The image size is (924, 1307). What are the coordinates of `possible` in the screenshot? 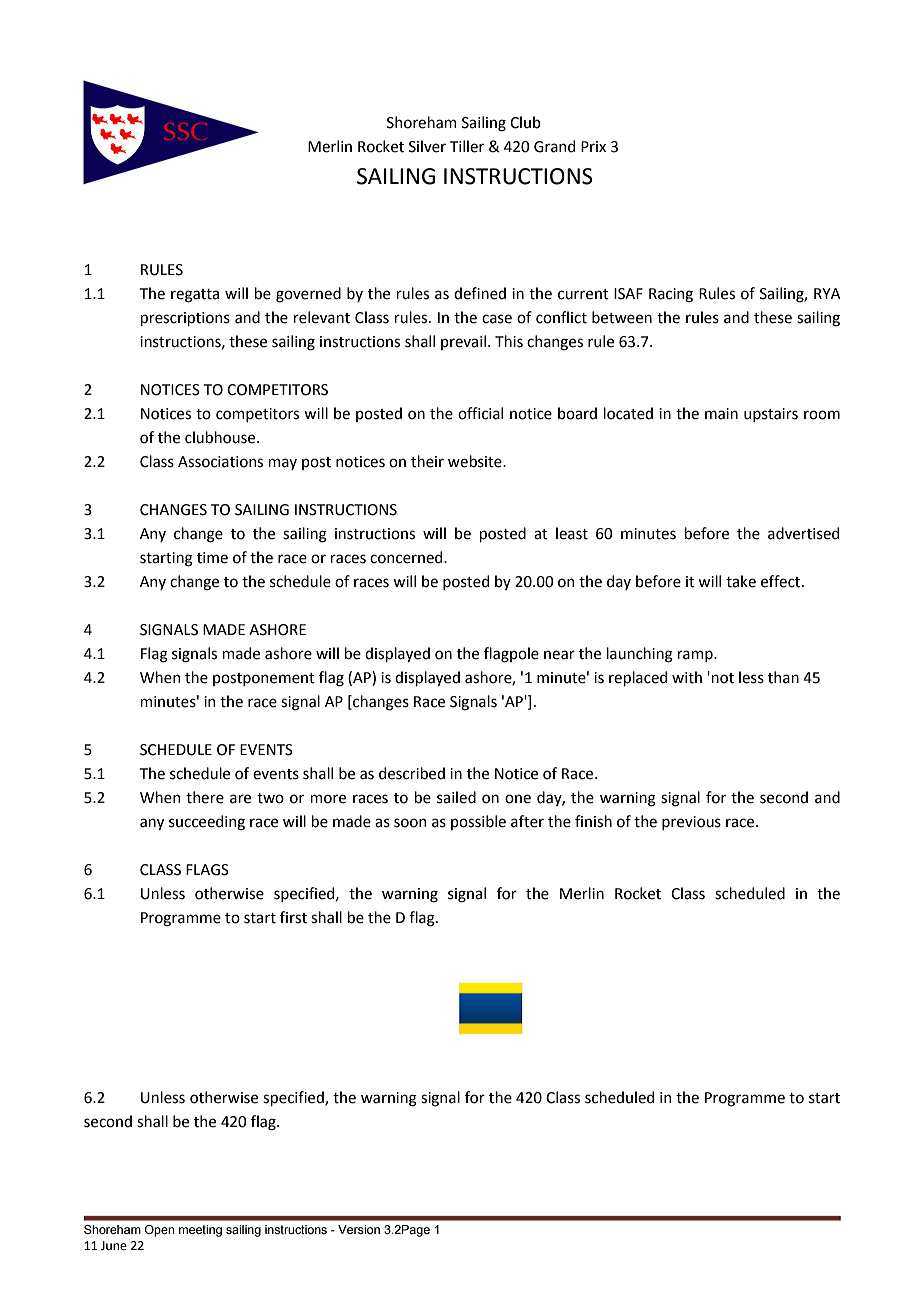 It's located at (478, 822).
